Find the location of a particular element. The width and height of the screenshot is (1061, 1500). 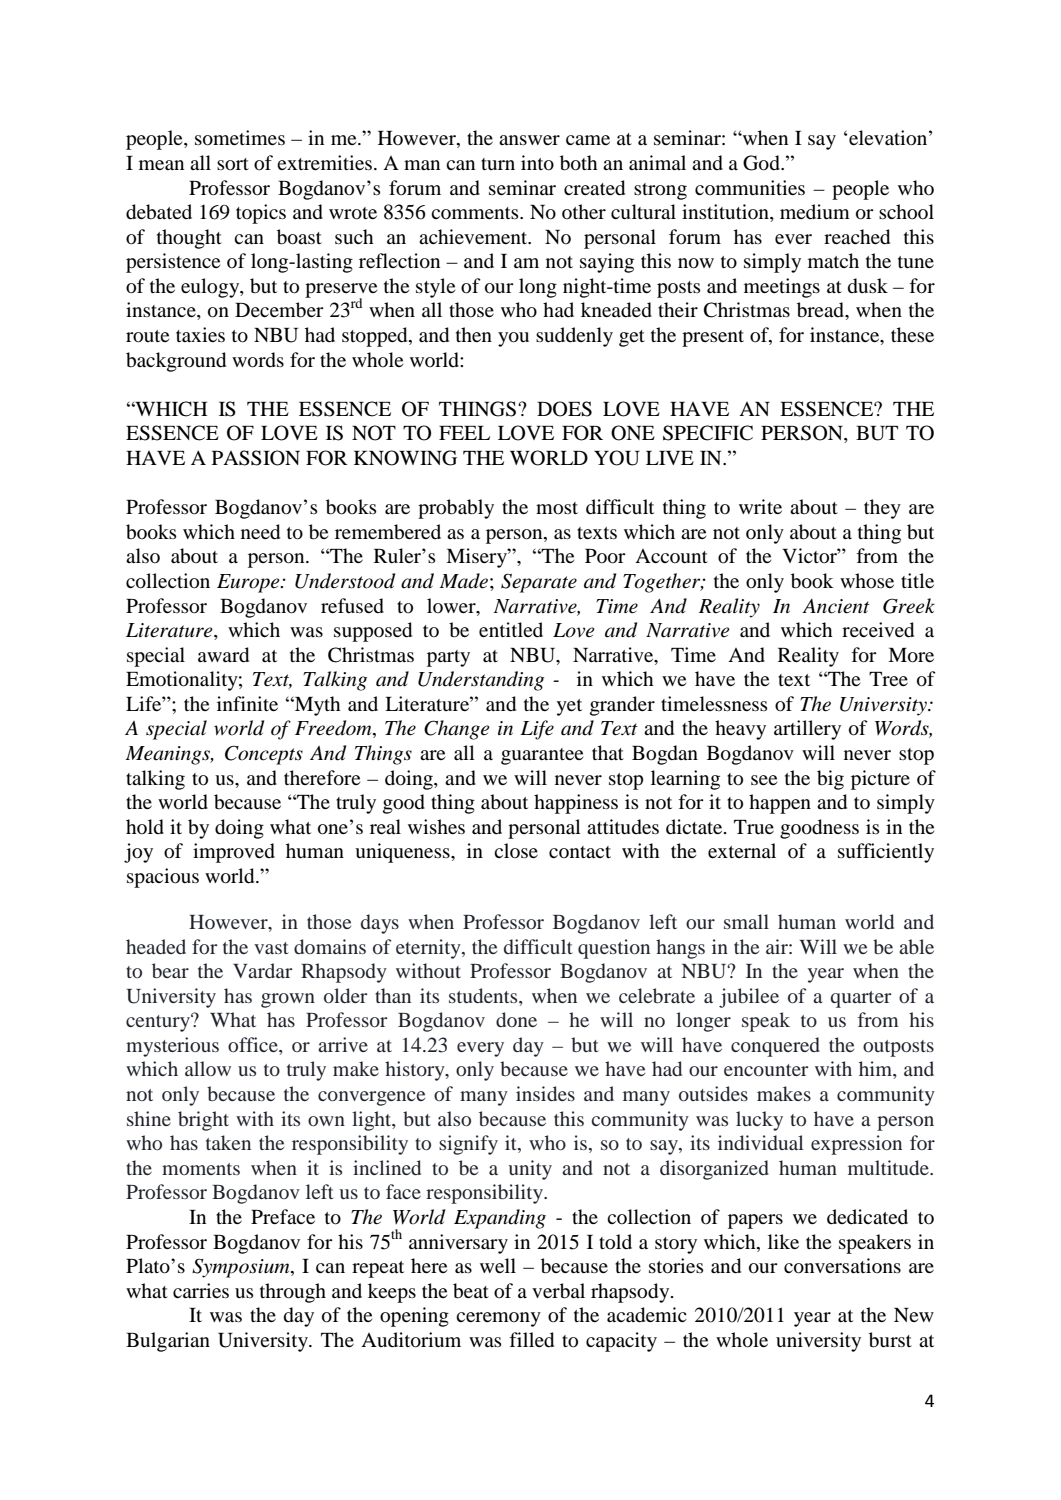

into is located at coordinates (537, 163).
